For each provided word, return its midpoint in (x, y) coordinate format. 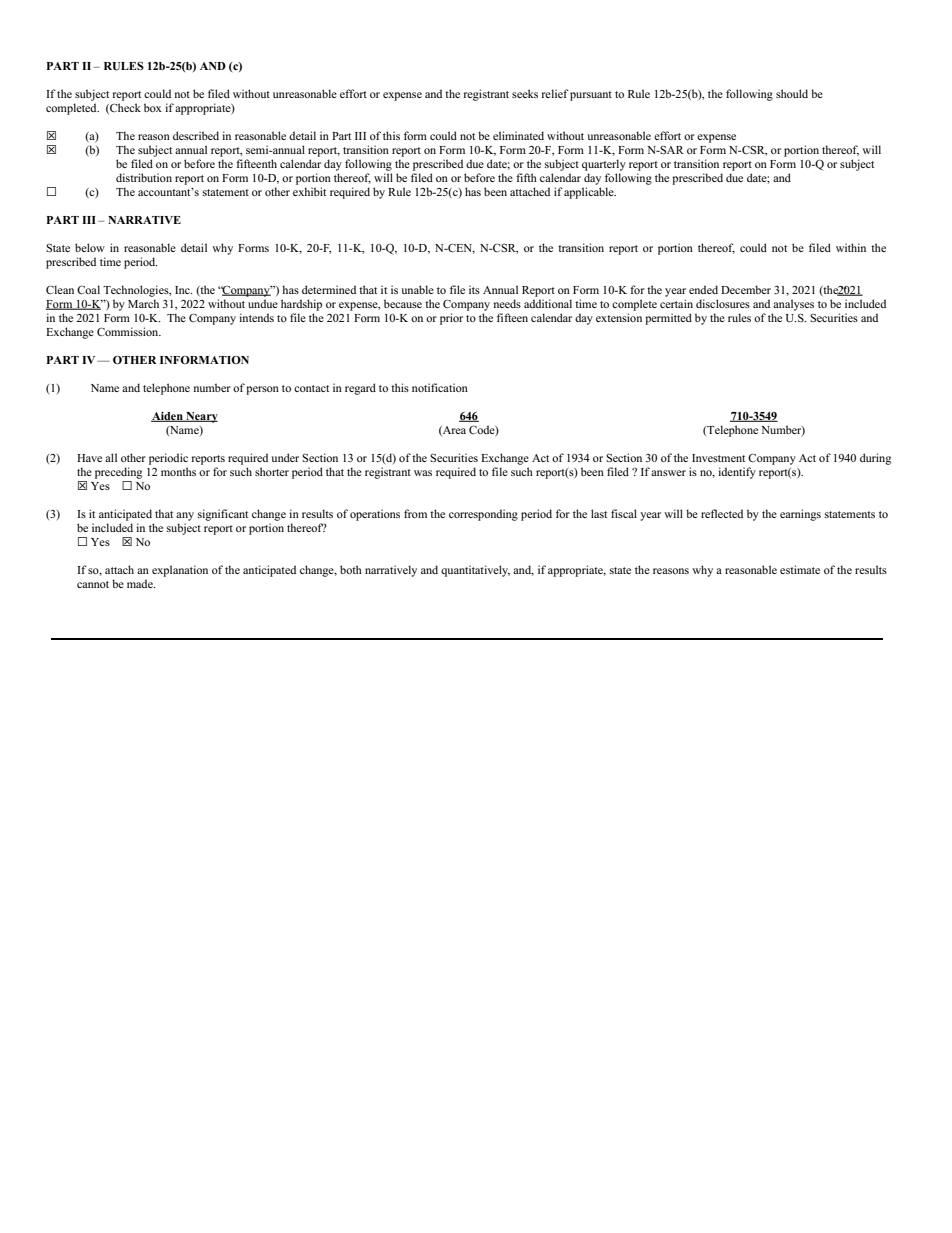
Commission (129, 331)
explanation (180, 571)
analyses (793, 305)
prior (451, 319)
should (792, 93)
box (153, 107)
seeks (525, 93)
